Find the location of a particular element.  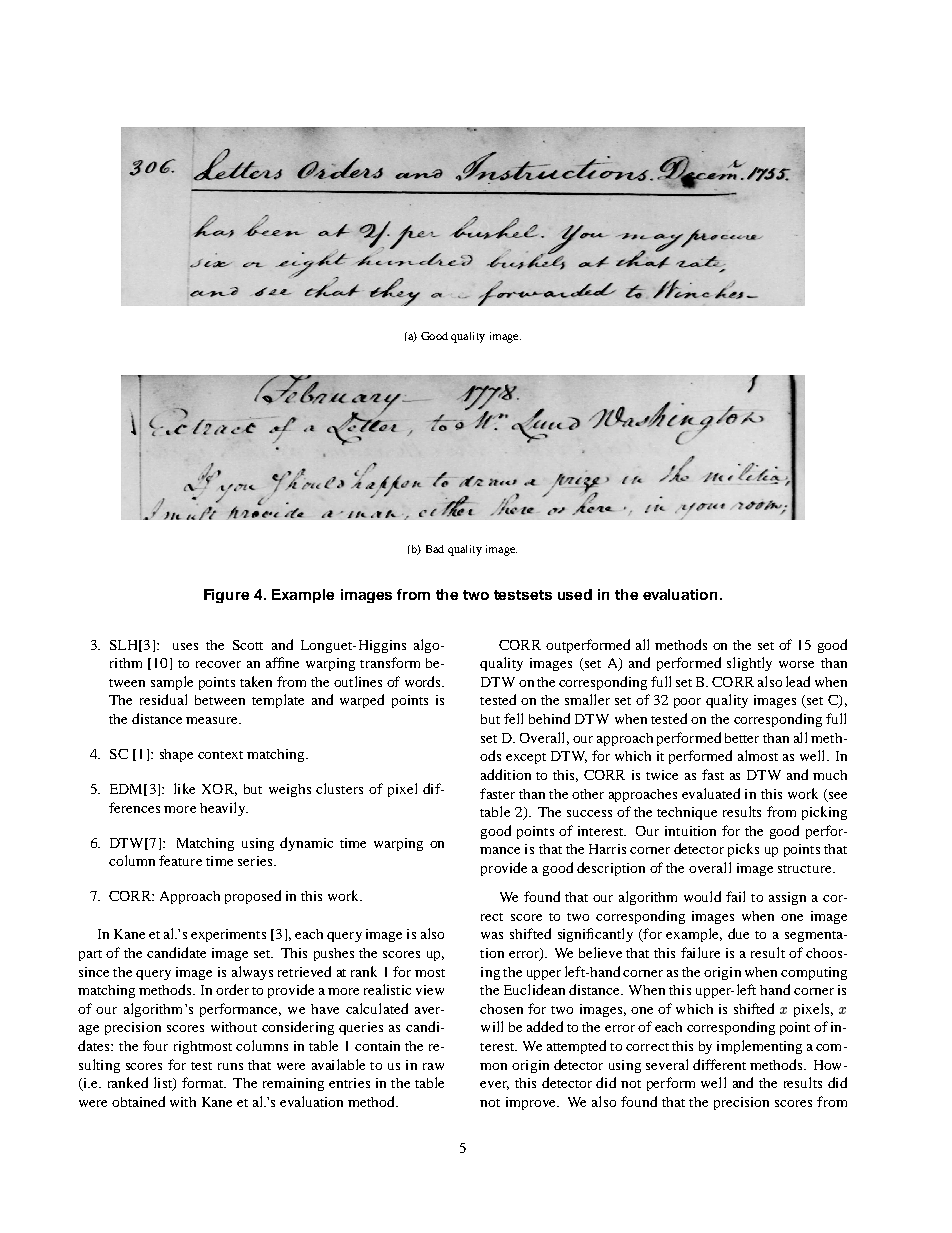

shape is located at coordinates (176, 755).
